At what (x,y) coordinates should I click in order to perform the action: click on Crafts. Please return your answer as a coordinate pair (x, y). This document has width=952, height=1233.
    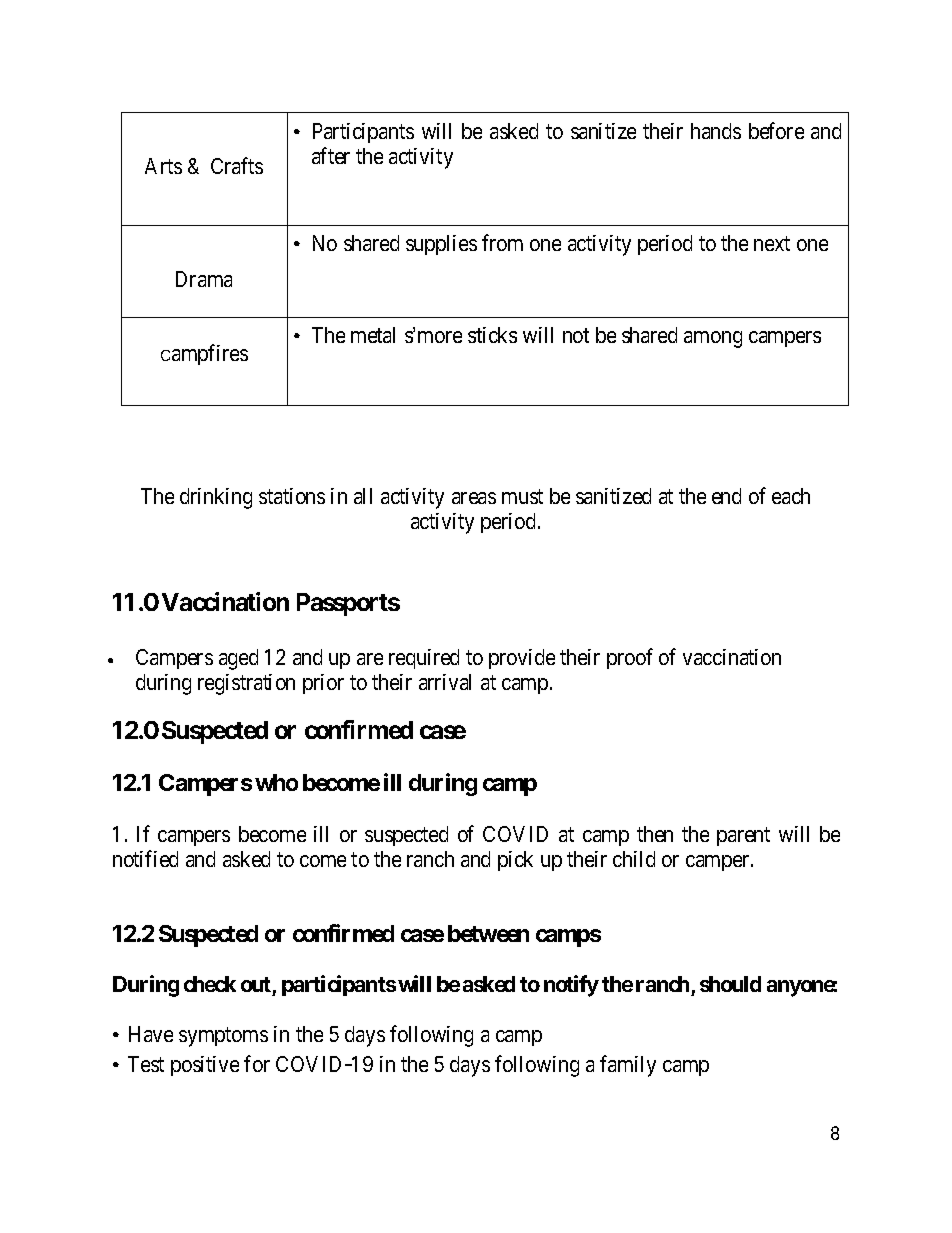
    Looking at the image, I should click on (237, 165).
